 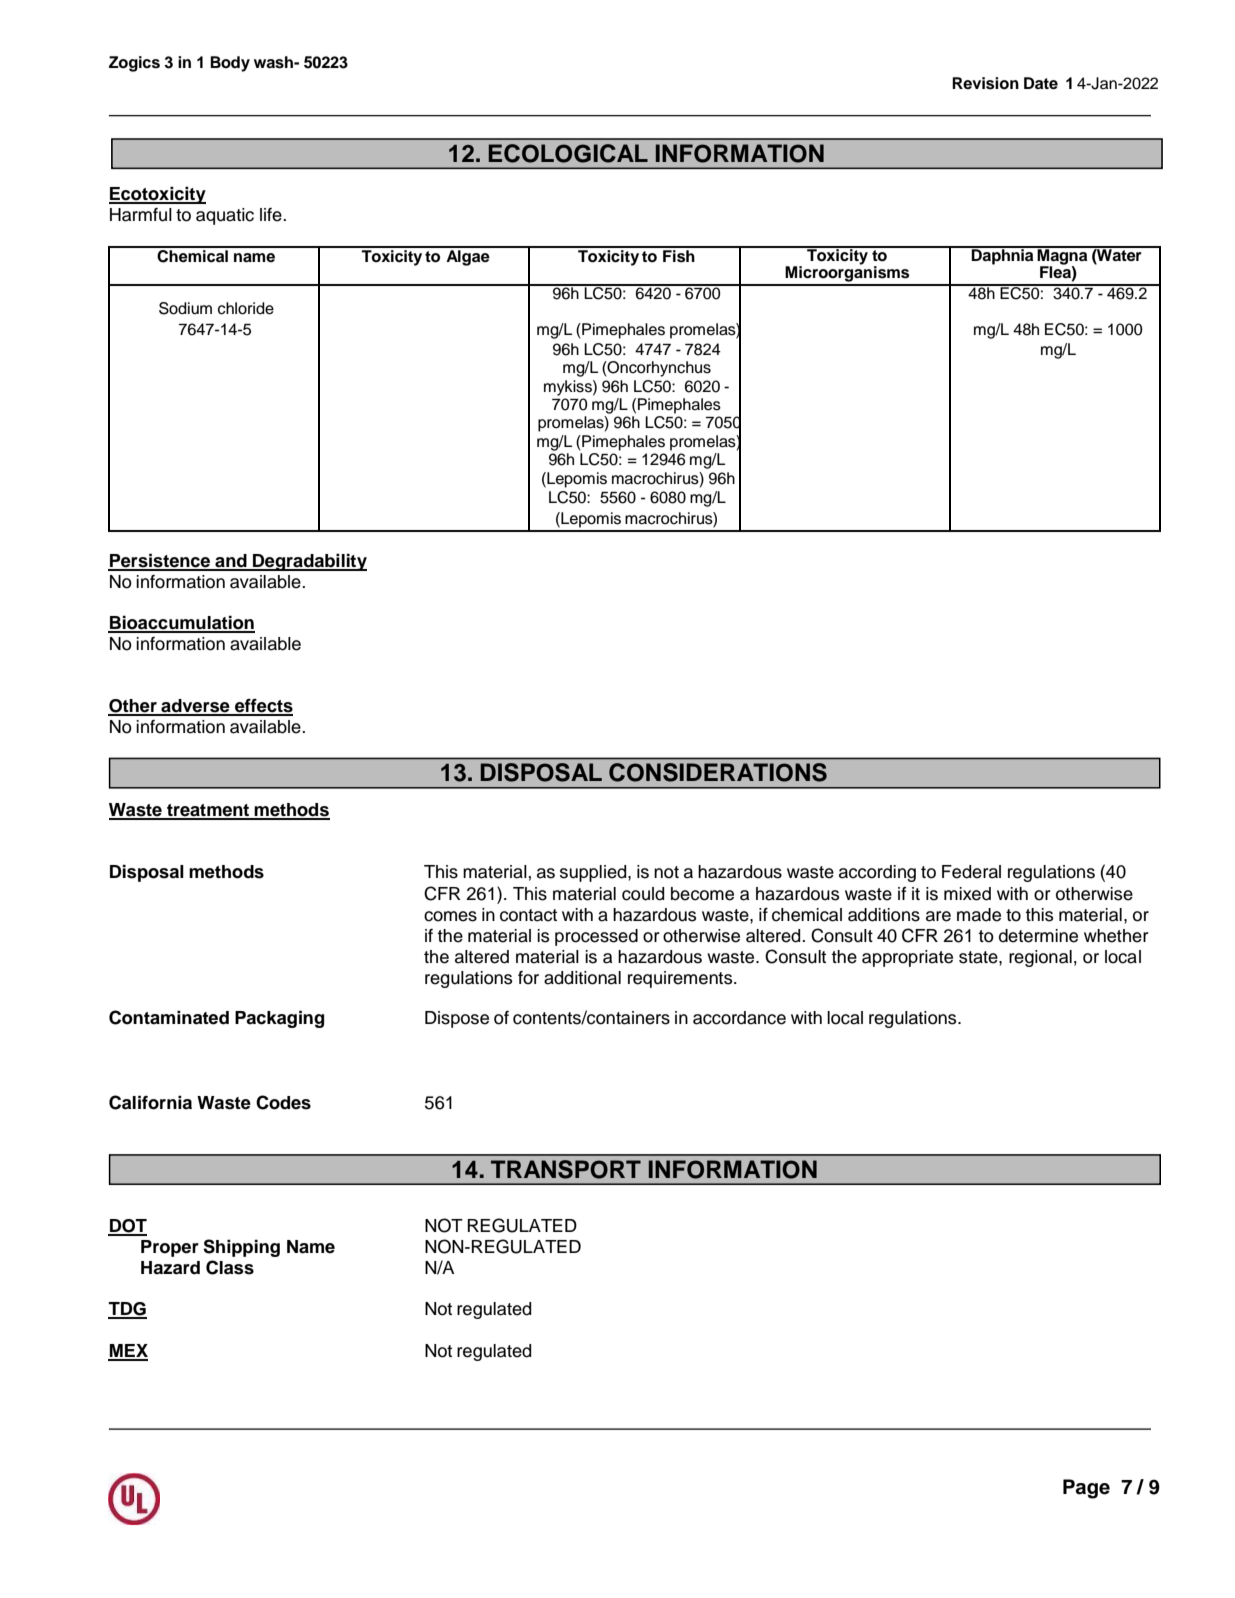 What do you see at coordinates (718, 772) in the screenshot?
I see `CONSIDERATIONS` at bounding box center [718, 772].
